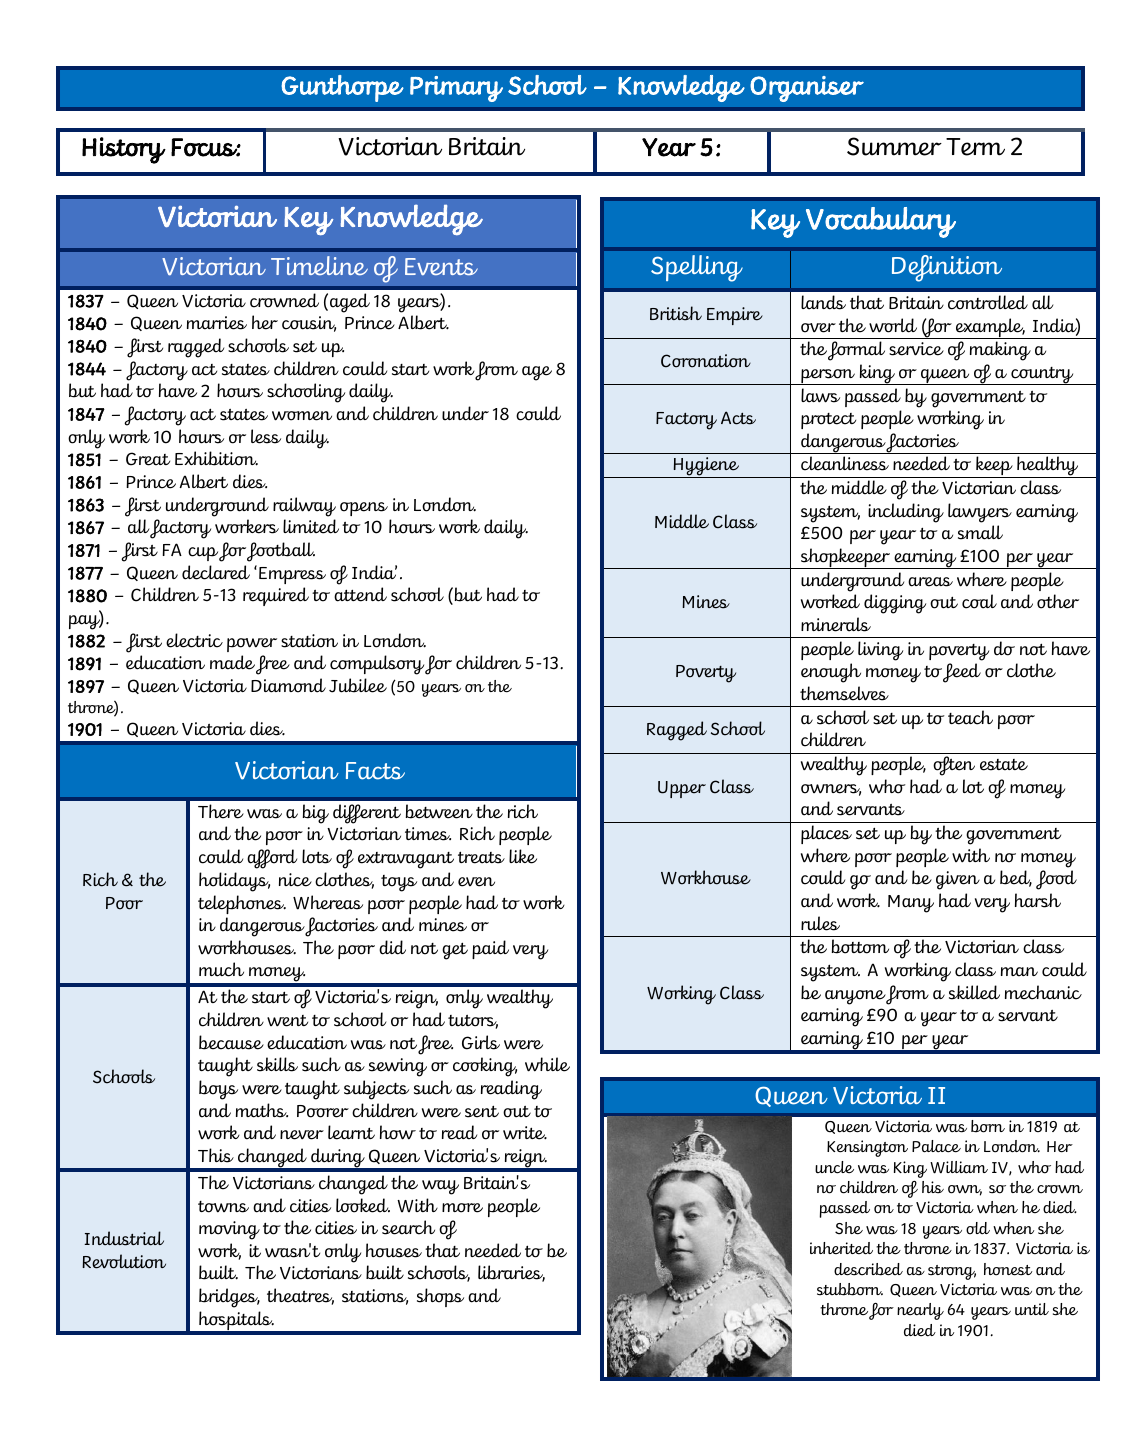 The height and width of the image is (1455, 1124). Describe the element at coordinates (304, 507) in the image. I see `railway` at that location.
